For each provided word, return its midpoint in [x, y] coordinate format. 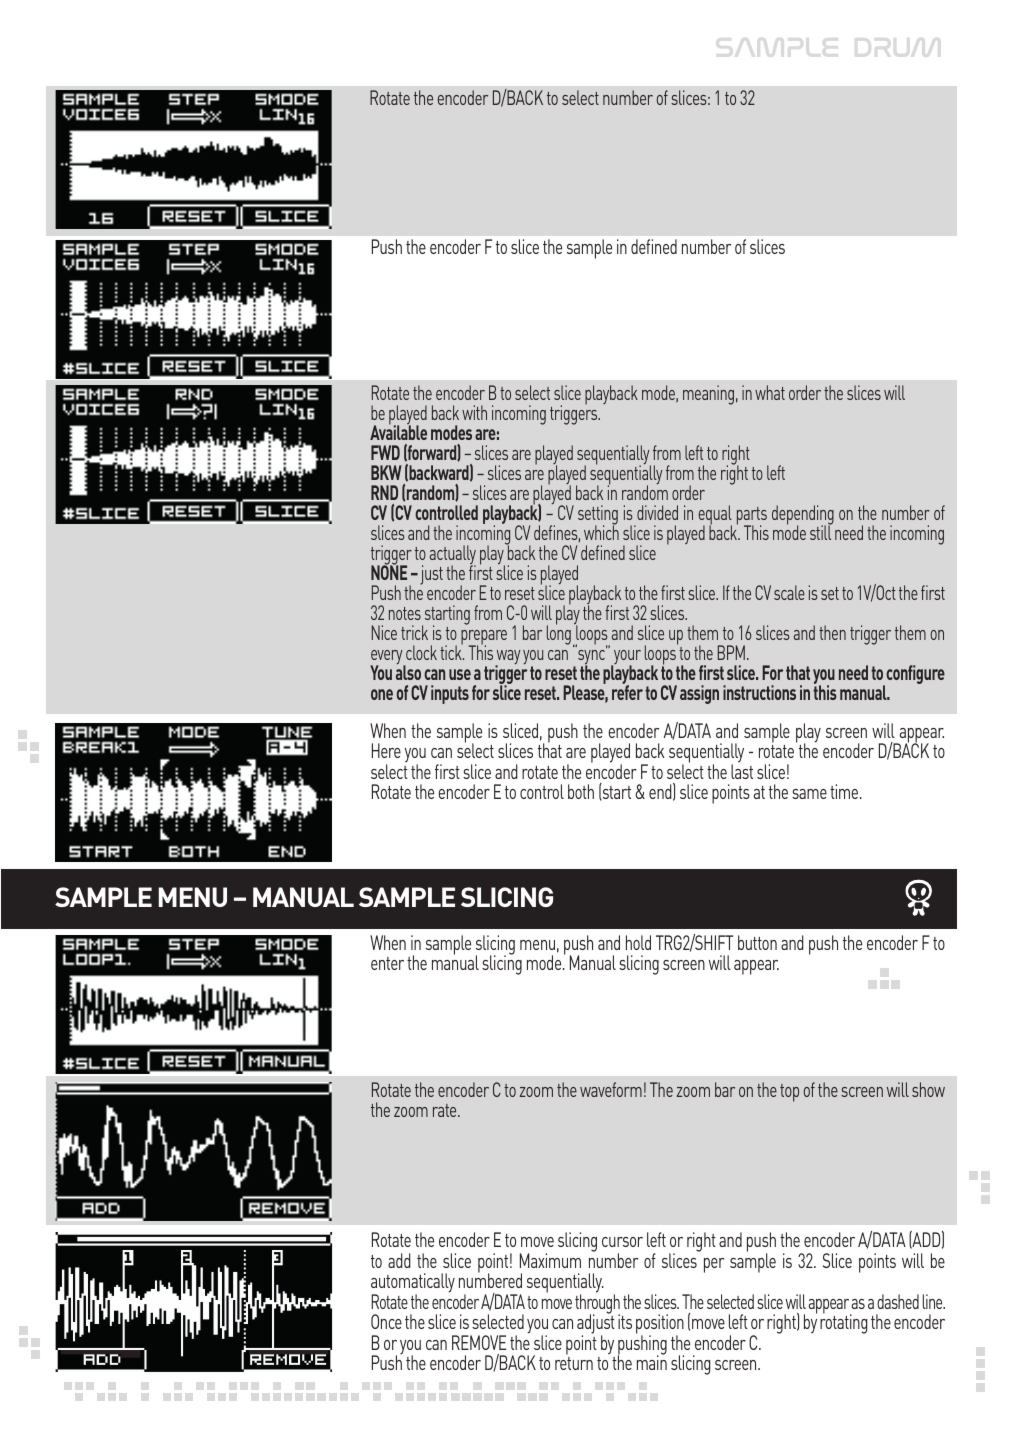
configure [915, 674]
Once [386, 1321]
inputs [450, 694]
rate [446, 1110]
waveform [611, 1089]
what [770, 392]
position [660, 1325]
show [928, 1089]
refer [627, 691]
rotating [843, 1323]
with [474, 412]
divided [657, 512]
